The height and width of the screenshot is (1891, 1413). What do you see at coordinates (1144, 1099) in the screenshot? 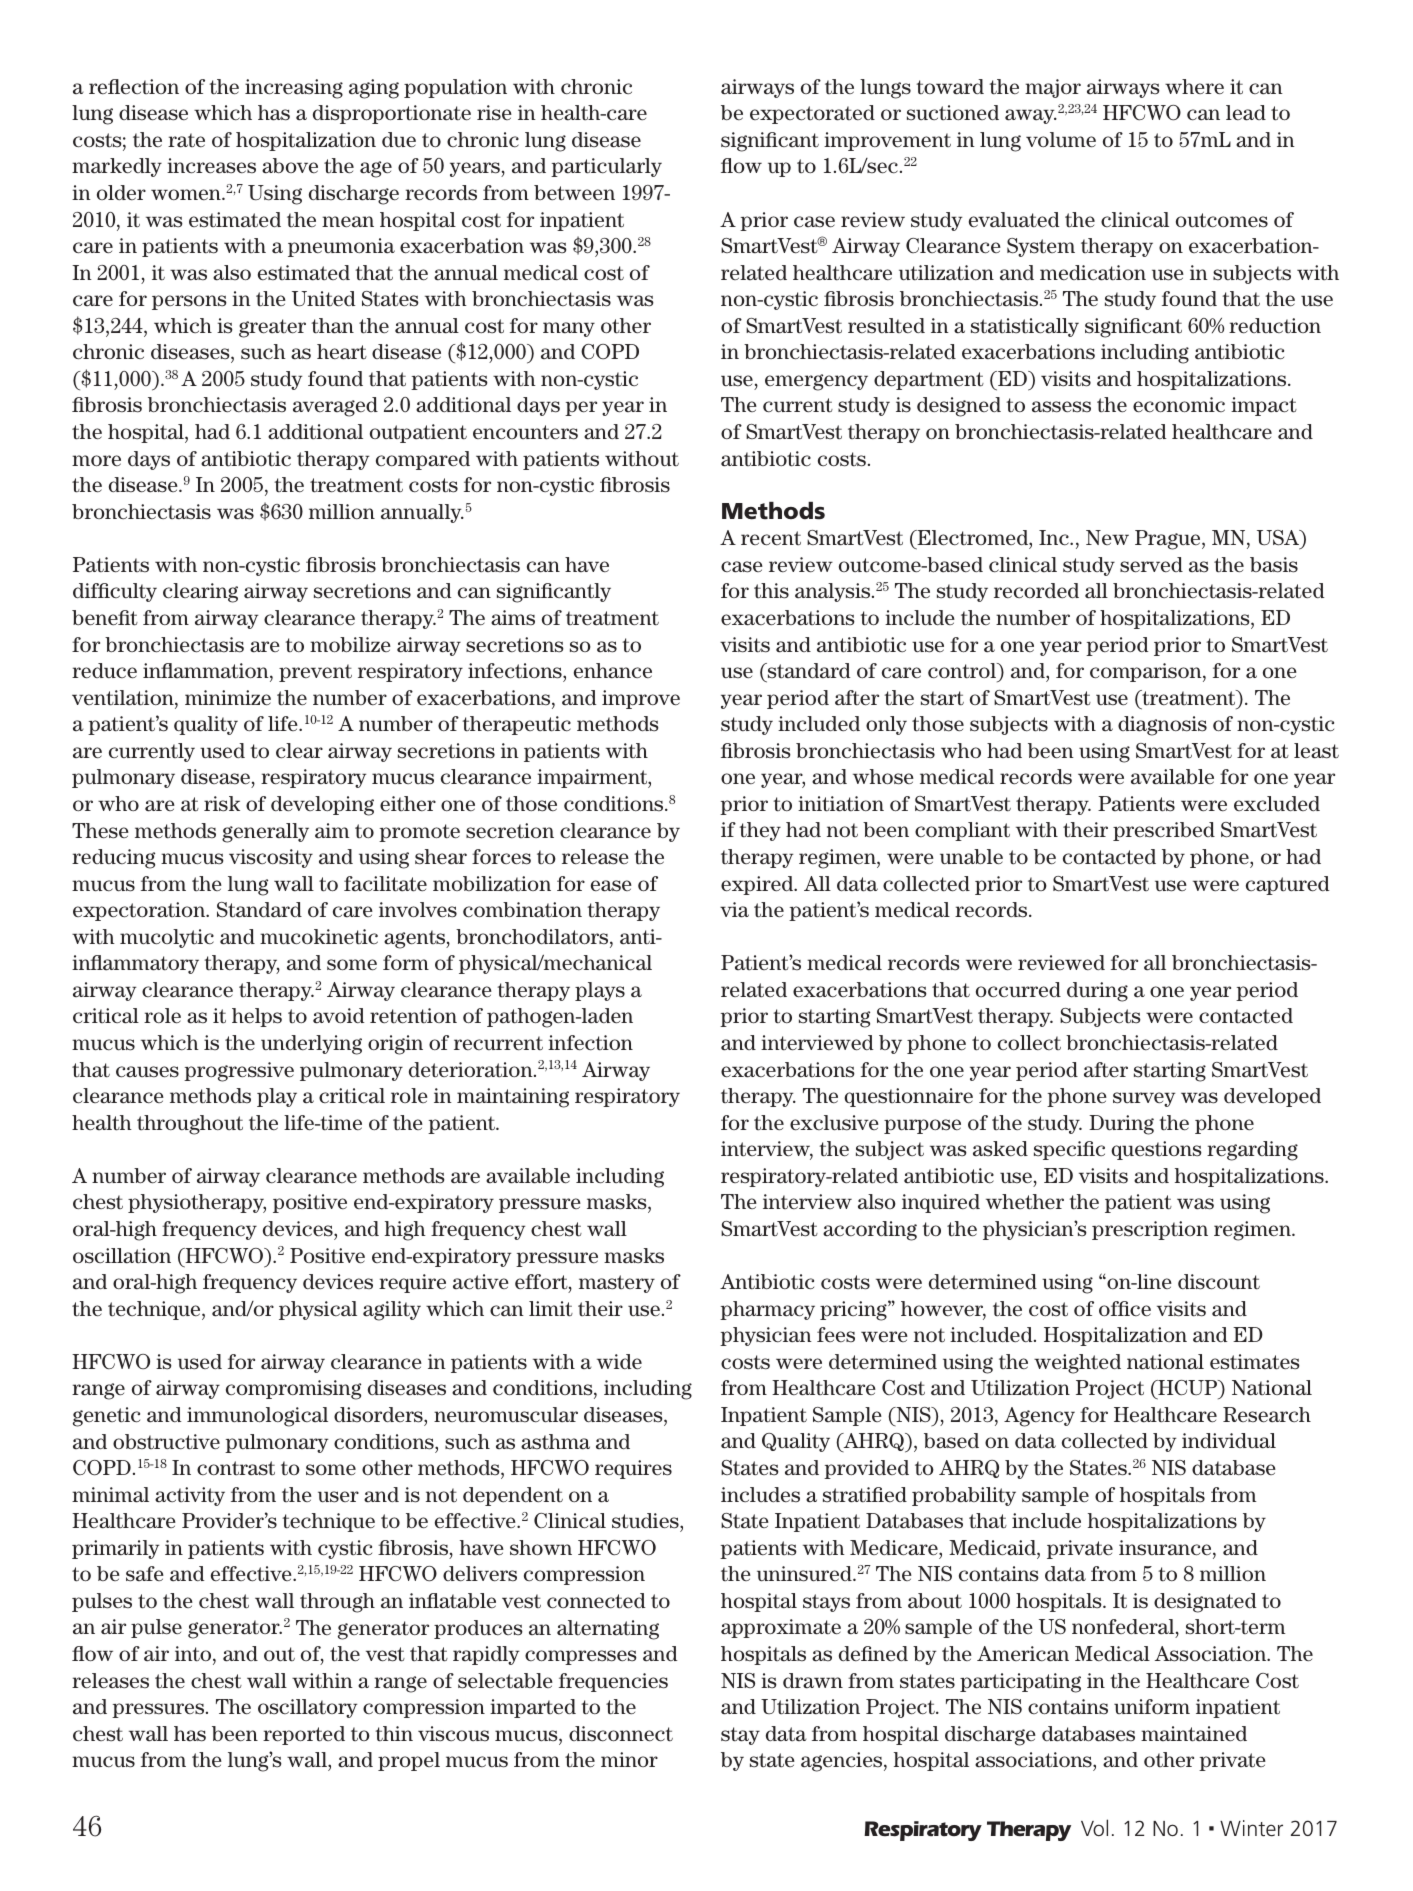
I see `survey` at bounding box center [1144, 1099].
